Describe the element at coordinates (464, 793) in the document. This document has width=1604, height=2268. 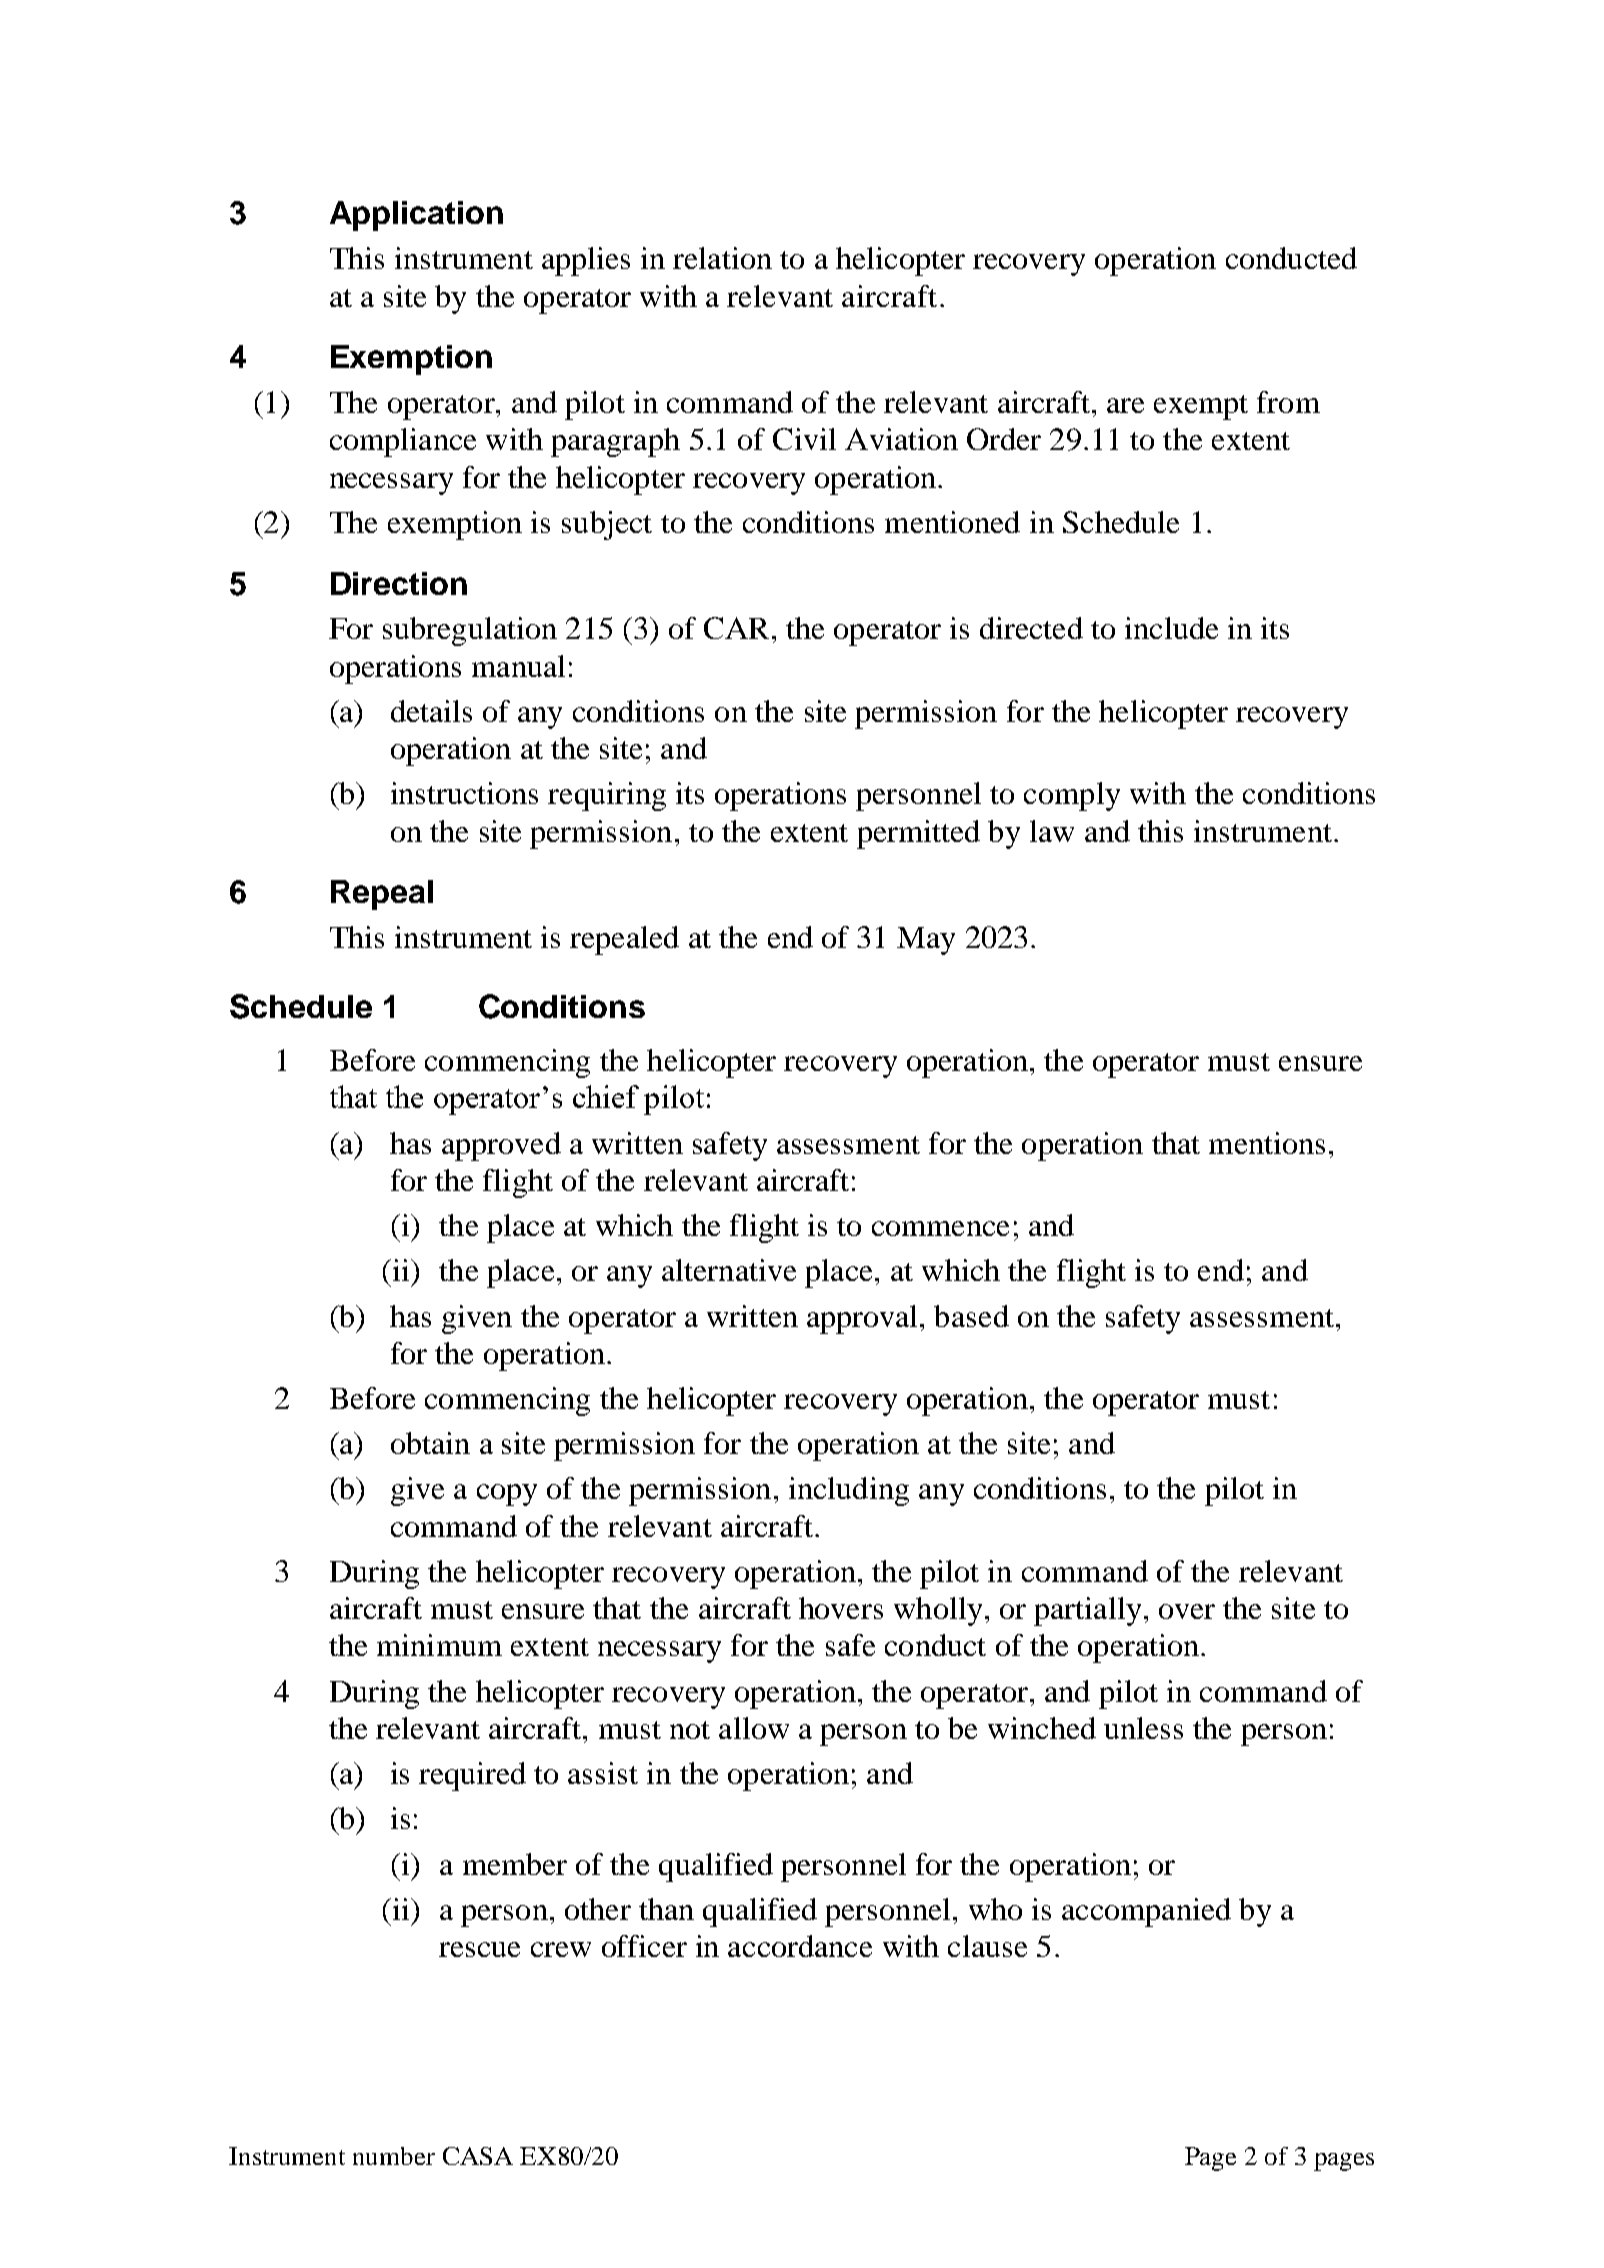
I see `instructions` at that location.
